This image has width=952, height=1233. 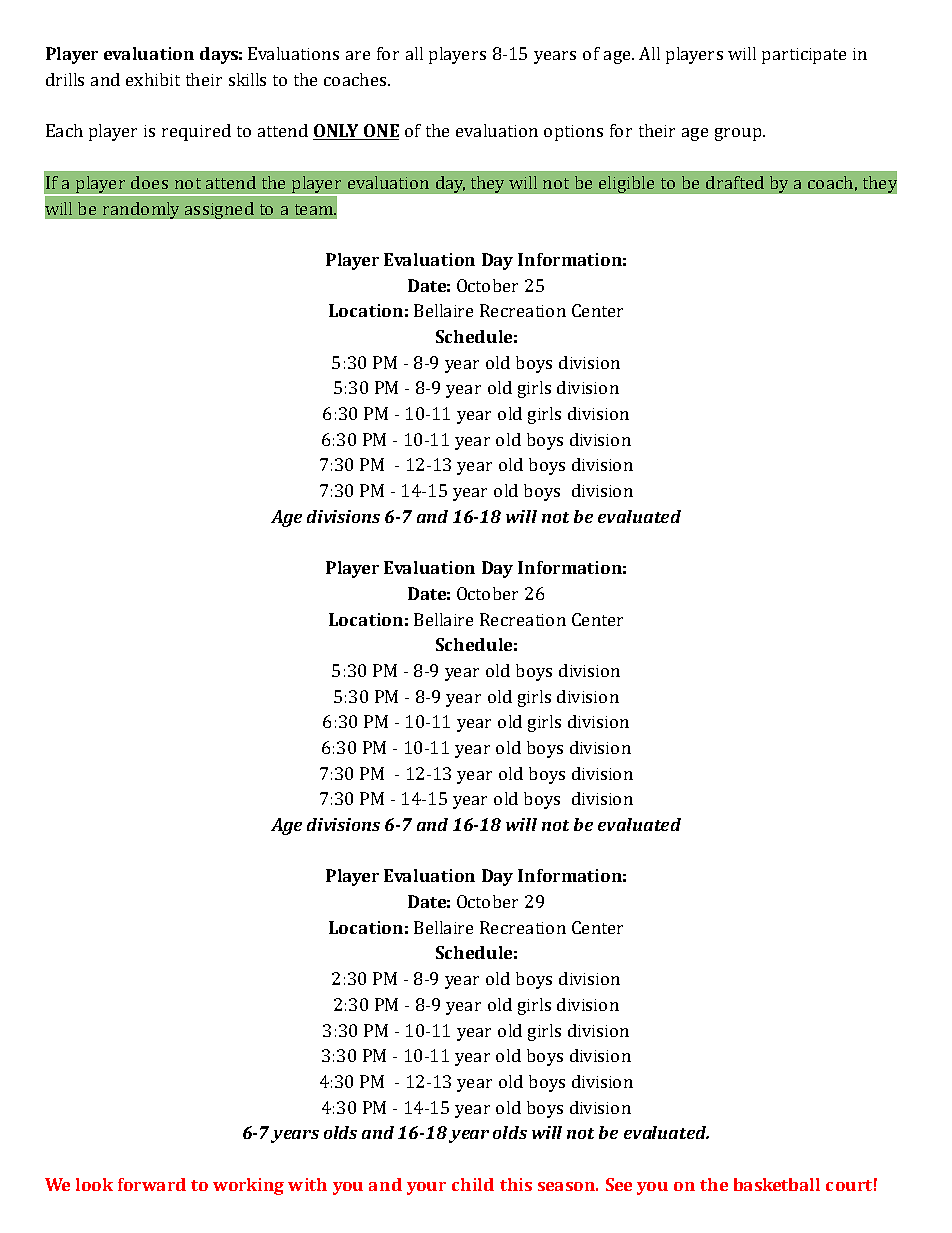 I want to click on does, so click(x=149, y=182).
